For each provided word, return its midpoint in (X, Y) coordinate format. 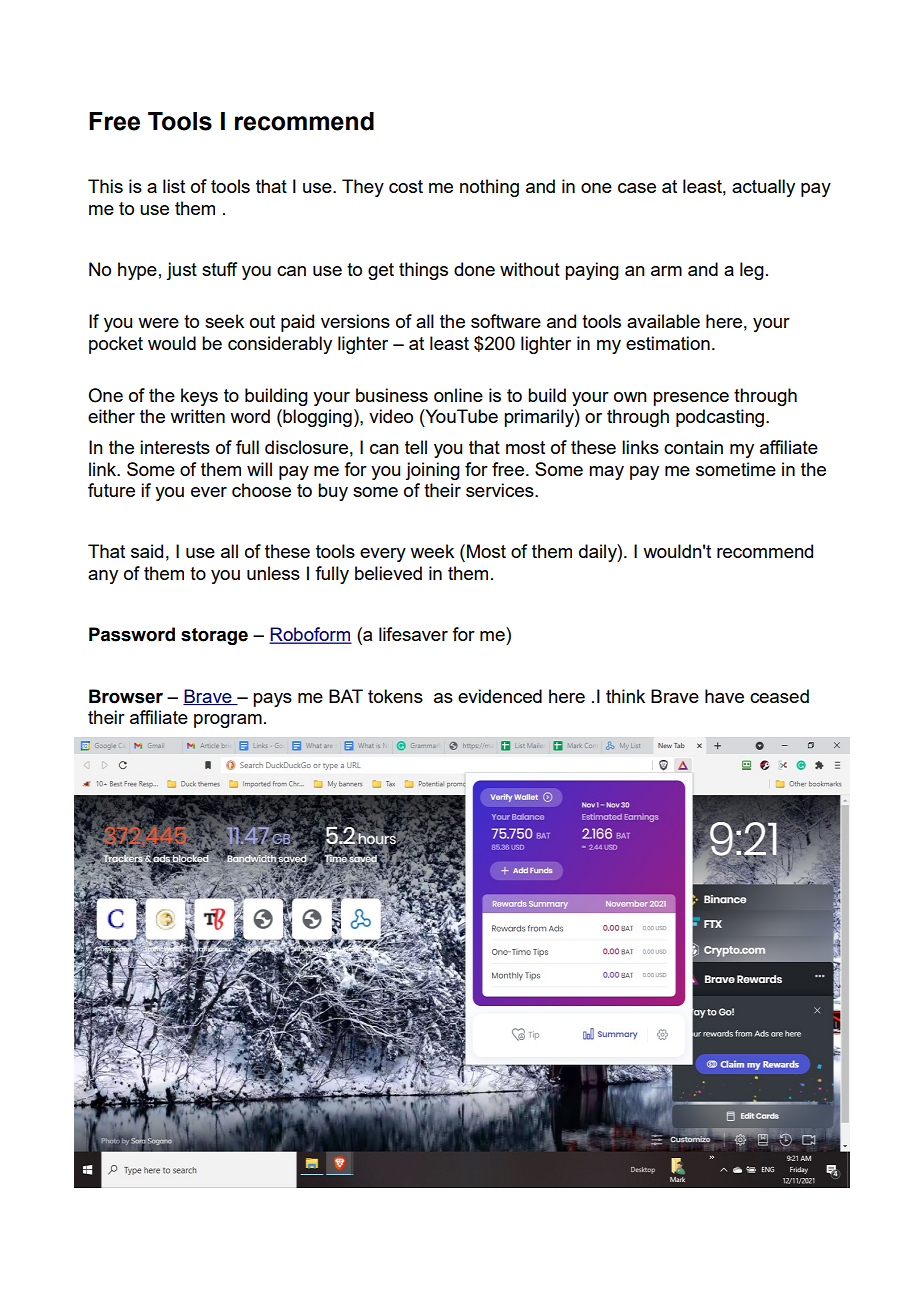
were (158, 323)
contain (693, 447)
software (506, 321)
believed (388, 573)
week (432, 551)
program (228, 721)
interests (175, 447)
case (637, 188)
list (174, 186)
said (147, 551)
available (663, 321)
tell (416, 447)
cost (406, 186)
